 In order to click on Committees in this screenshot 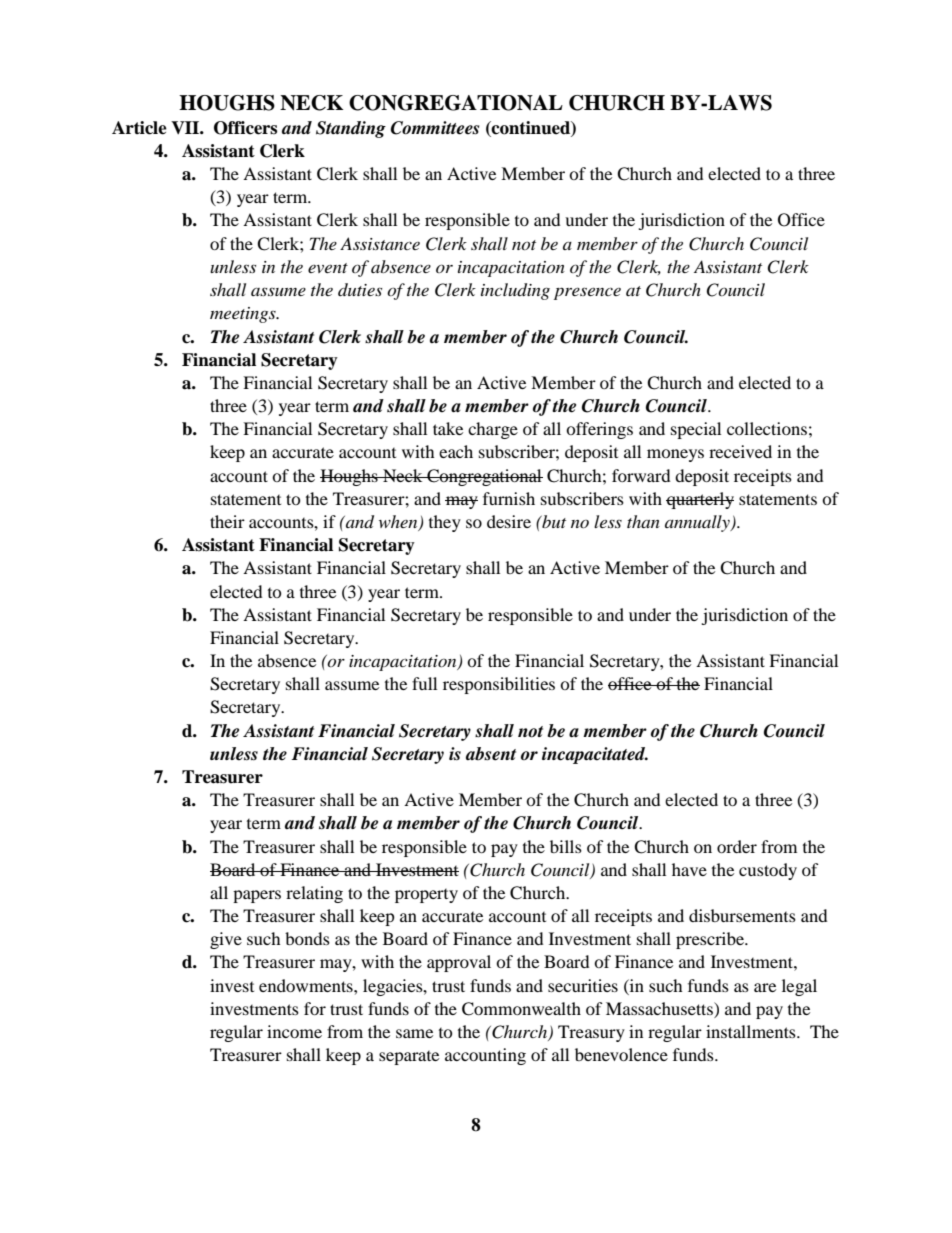, I will do `click(435, 128)`.
